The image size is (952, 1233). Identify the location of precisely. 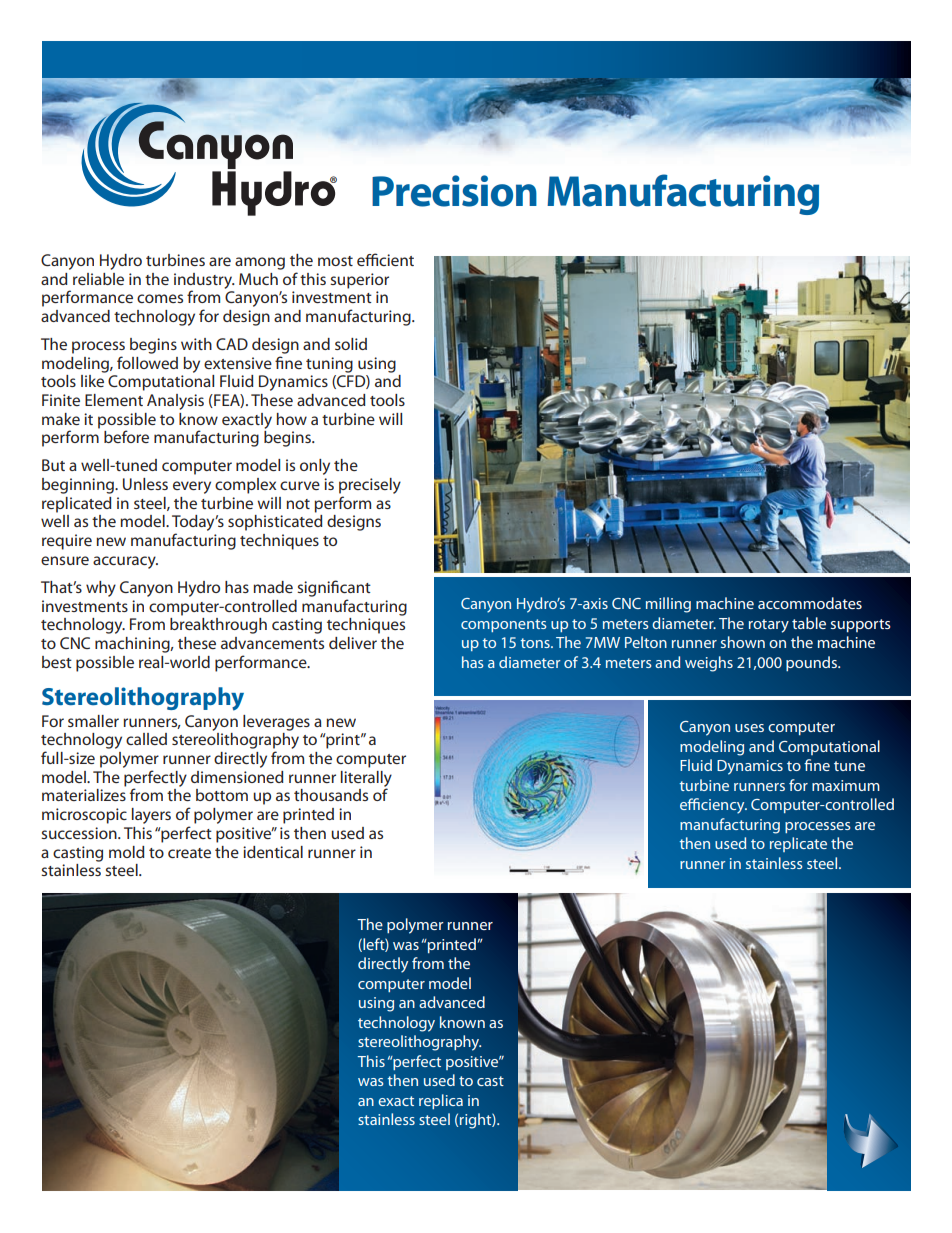
(370, 486).
